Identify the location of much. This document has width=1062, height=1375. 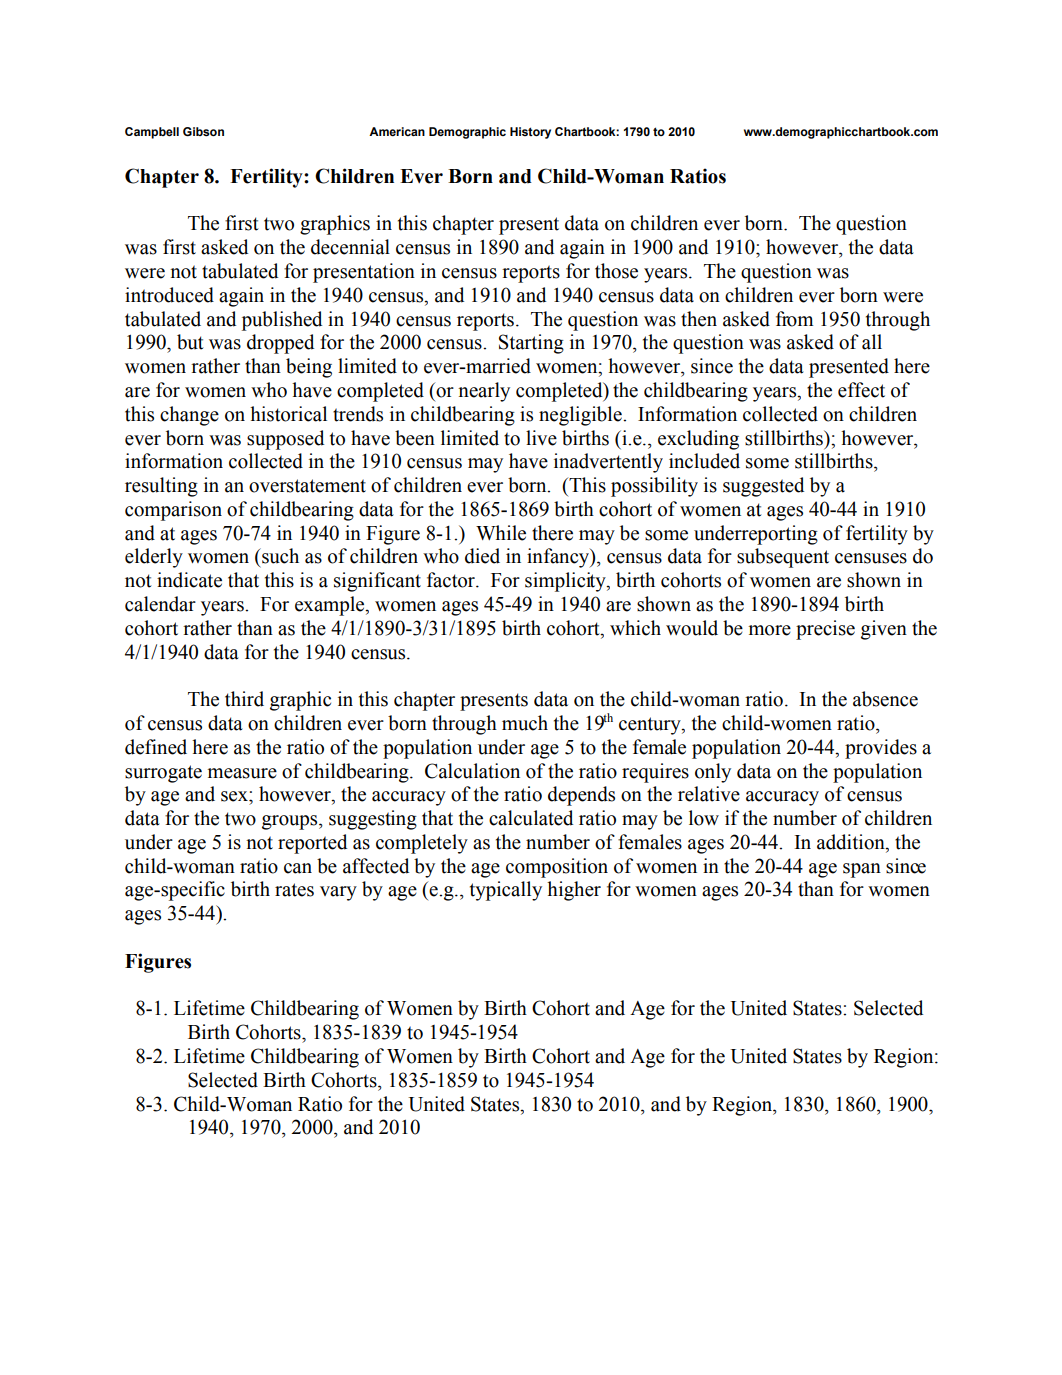
(525, 723).
